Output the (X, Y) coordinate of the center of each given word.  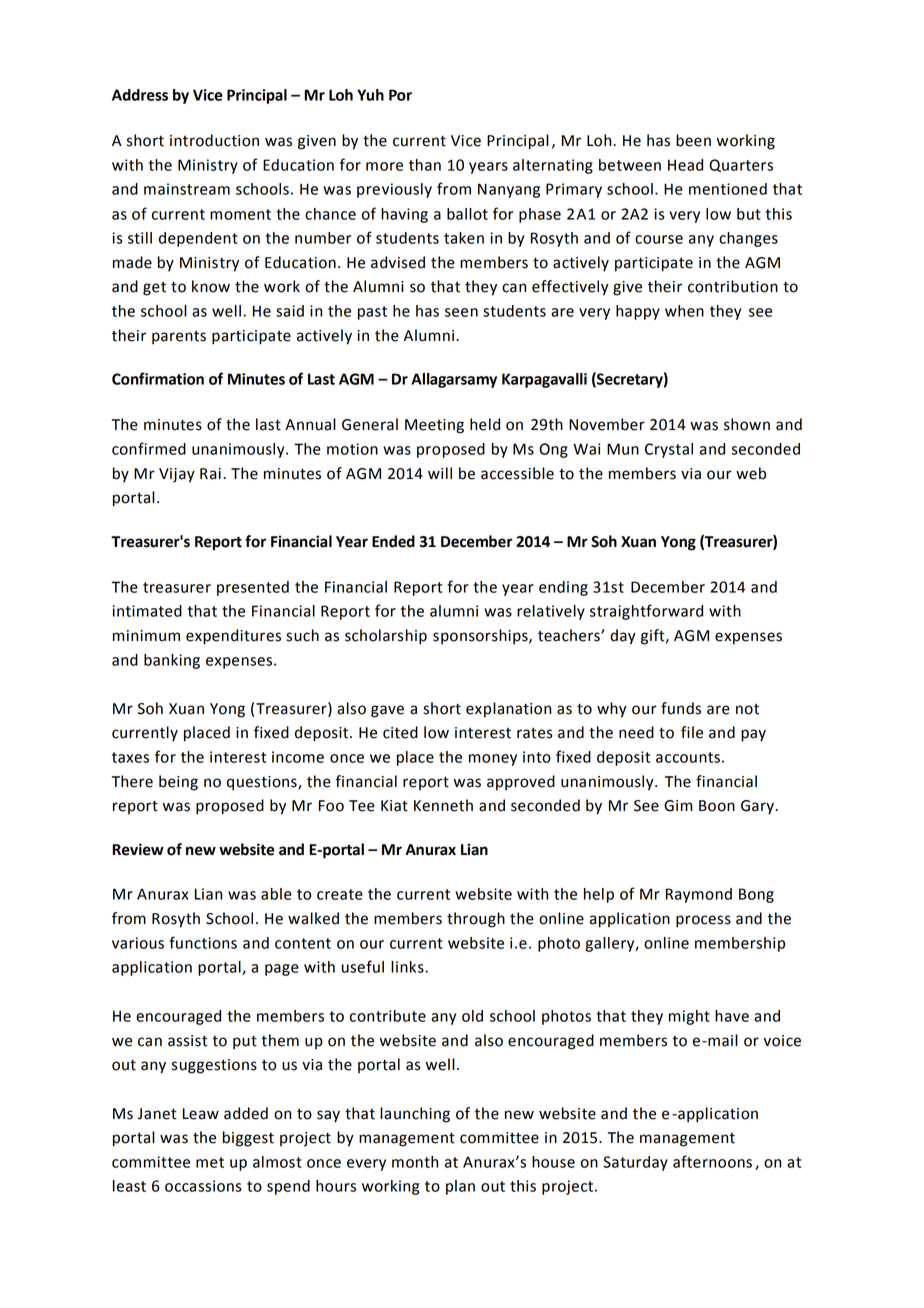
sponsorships (481, 637)
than (425, 165)
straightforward (646, 612)
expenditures (233, 637)
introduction (214, 140)
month (415, 1162)
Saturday (635, 1163)
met (210, 1162)
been (693, 140)
